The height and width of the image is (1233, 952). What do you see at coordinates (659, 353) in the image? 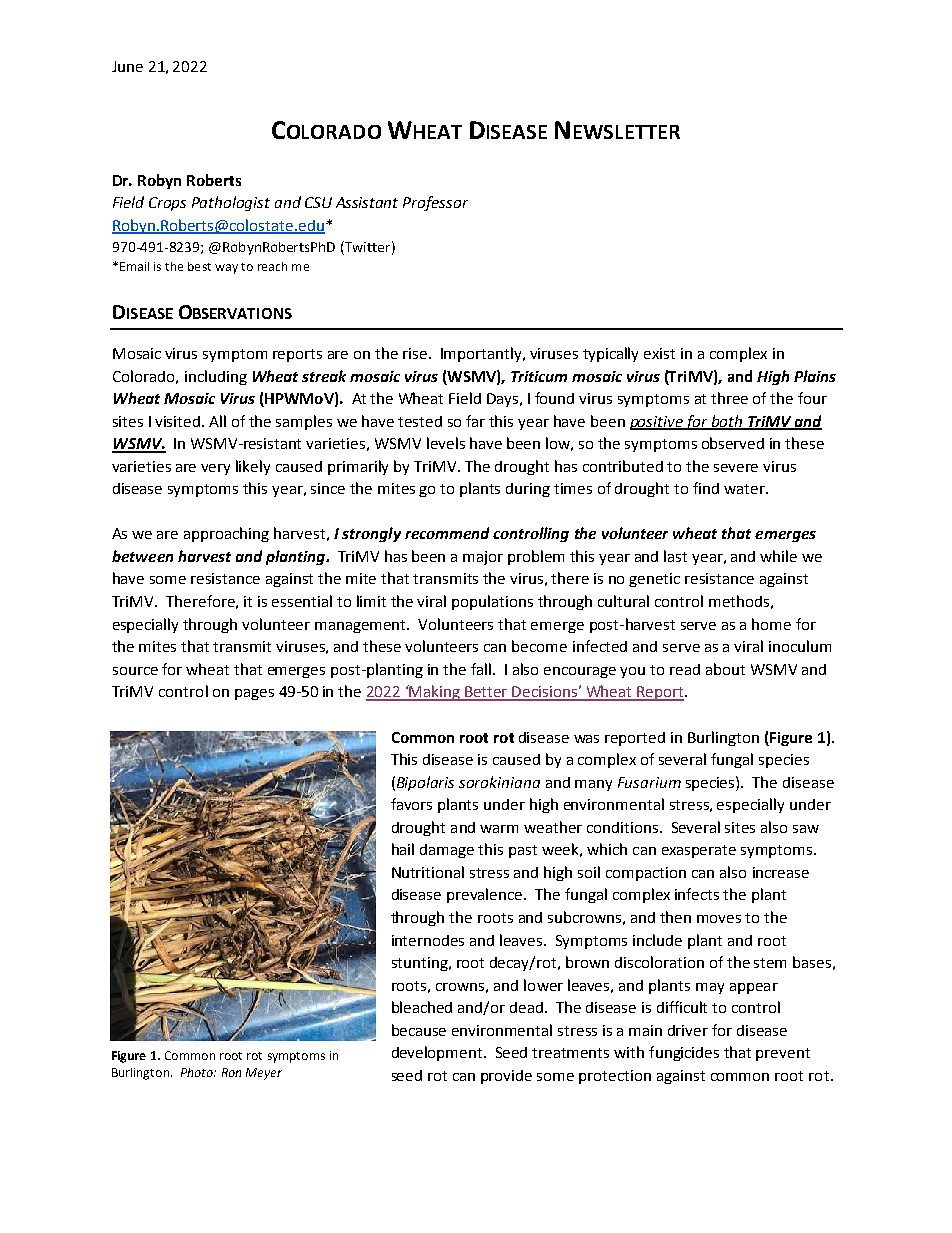
I see `exist` at bounding box center [659, 353].
